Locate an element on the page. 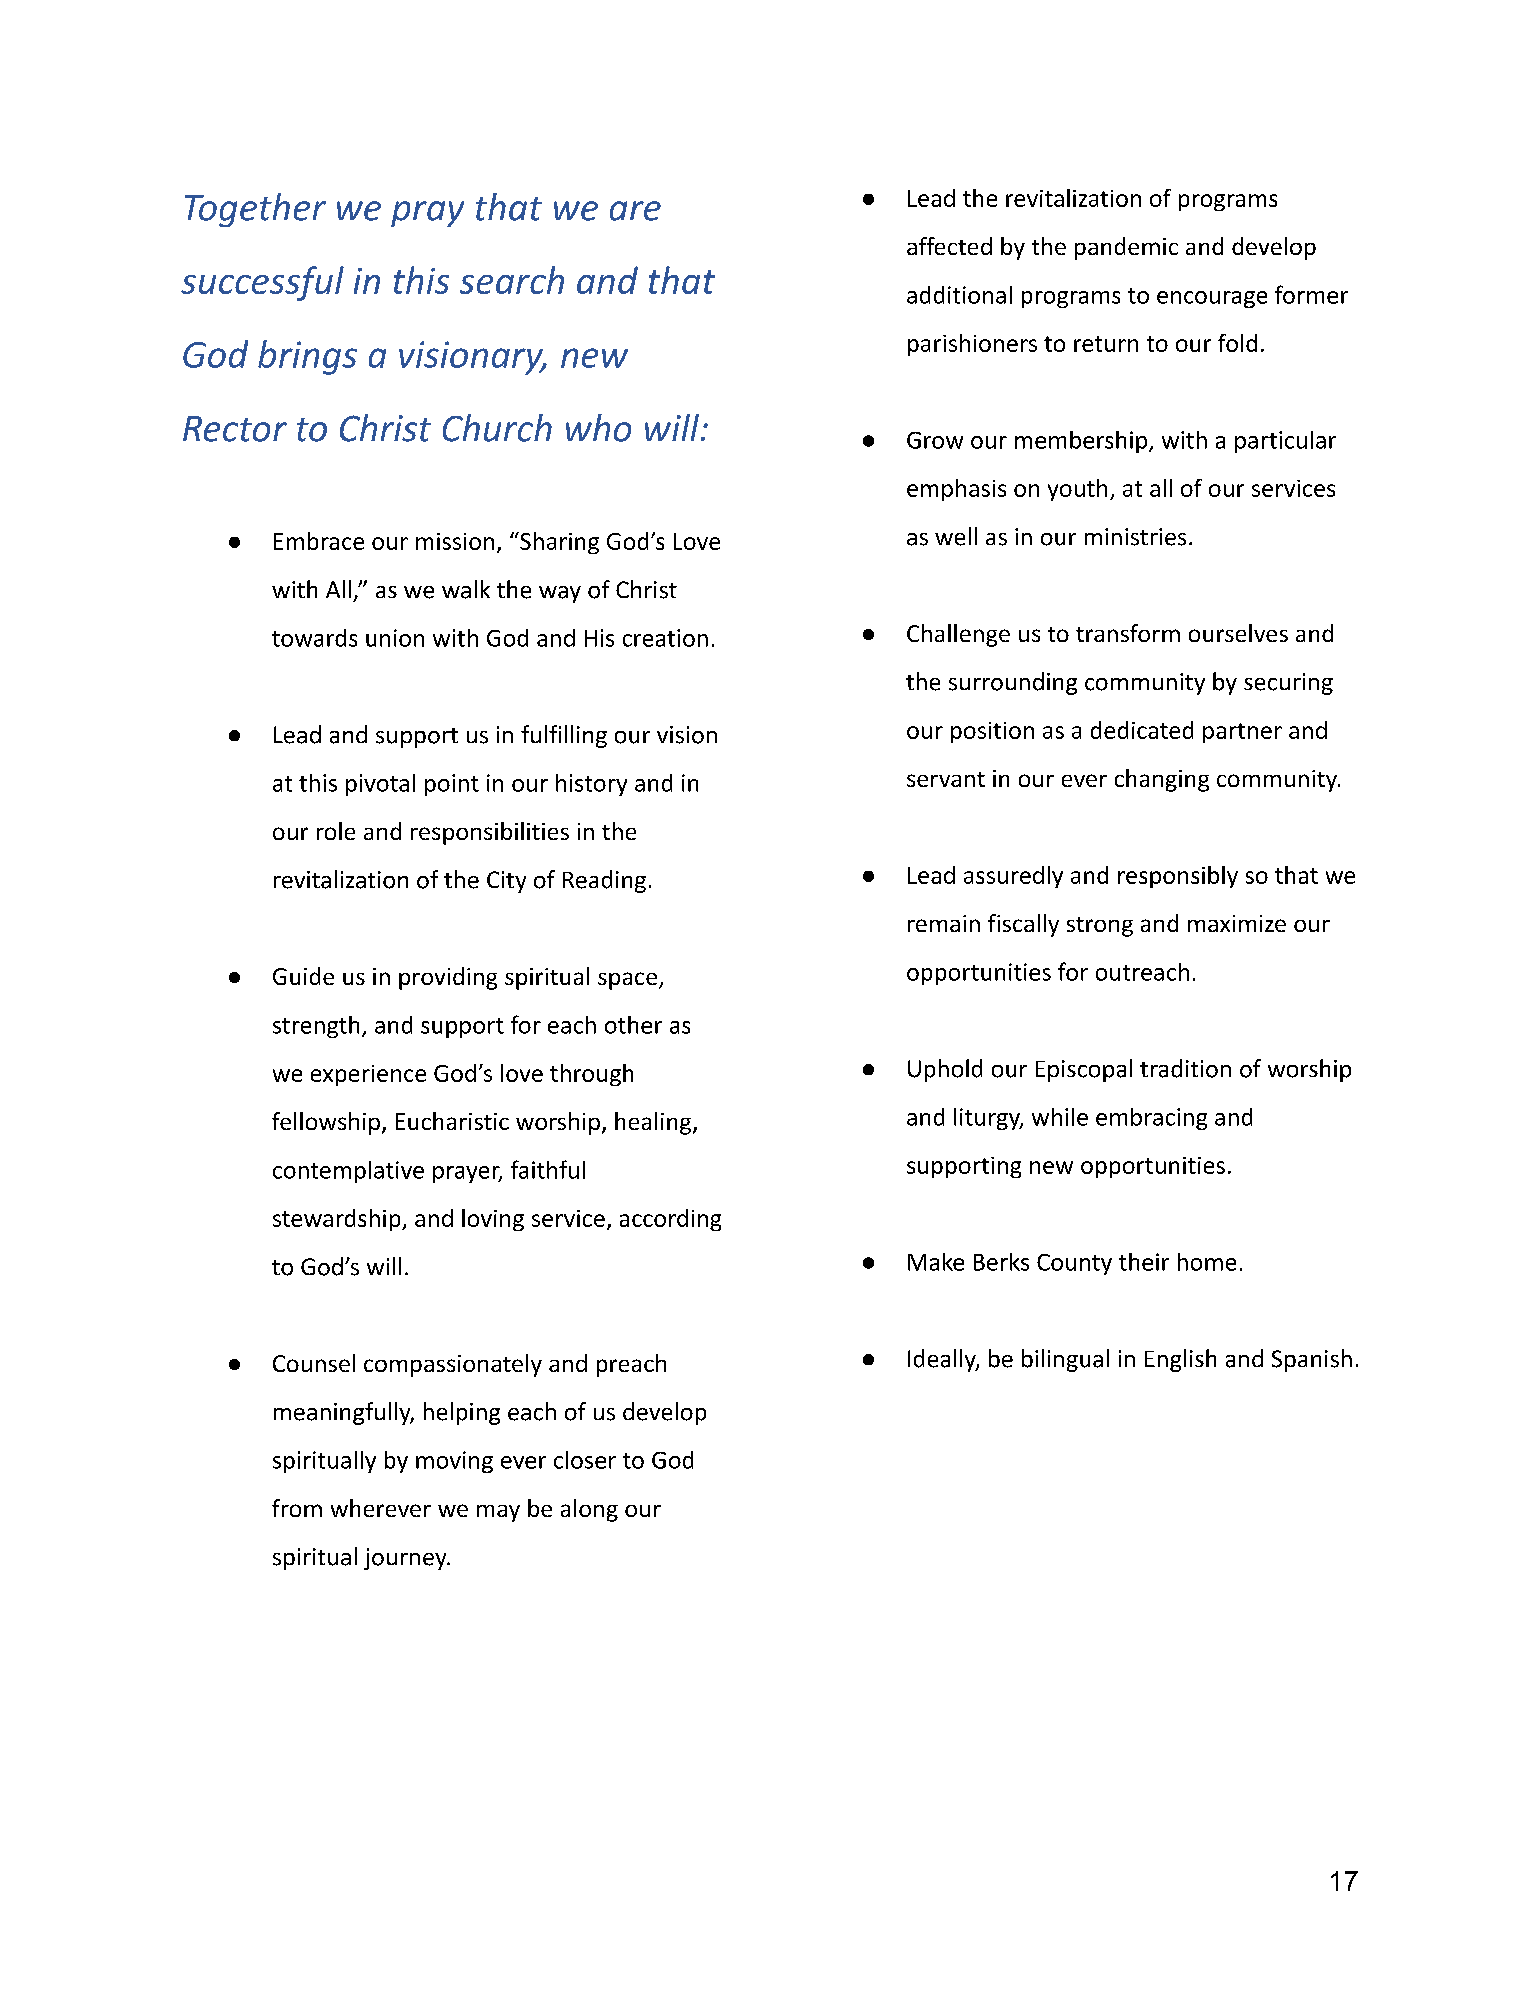 This page has height=1992, width=1540. tradition is located at coordinates (1185, 1068).
